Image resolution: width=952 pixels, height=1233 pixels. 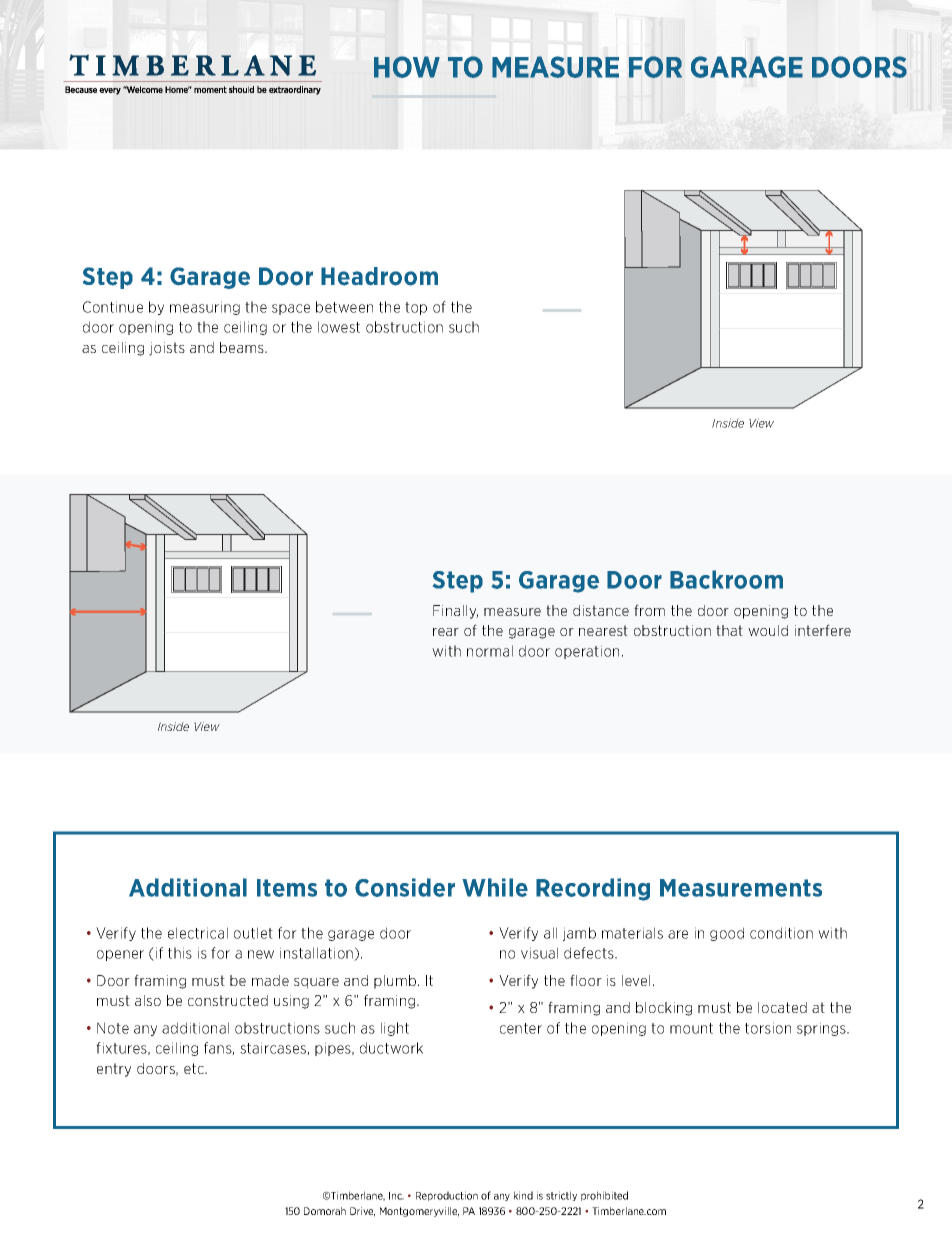 I want to click on Headroom, so click(x=379, y=276).
